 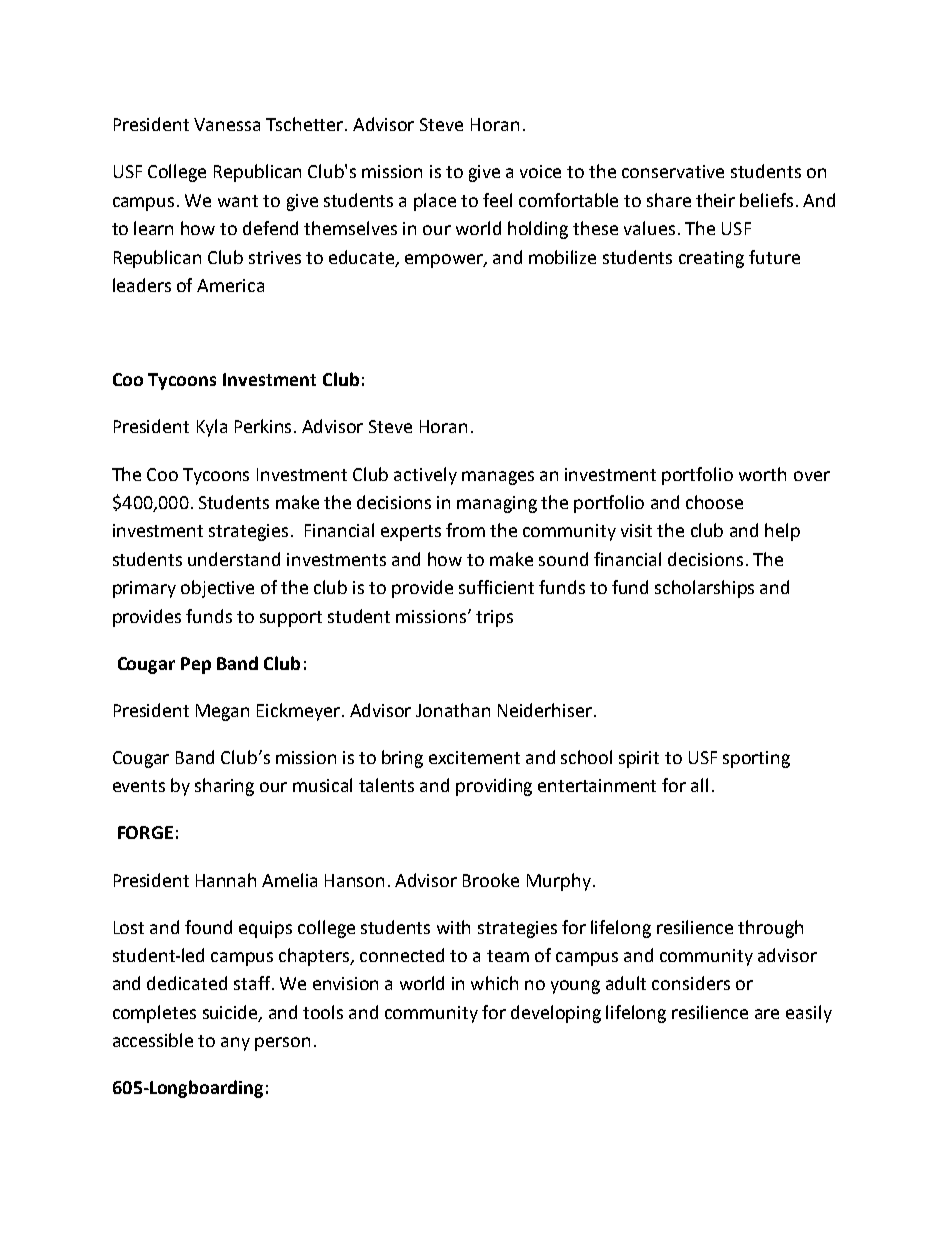 What do you see at coordinates (230, 285) in the page?
I see `America` at bounding box center [230, 285].
